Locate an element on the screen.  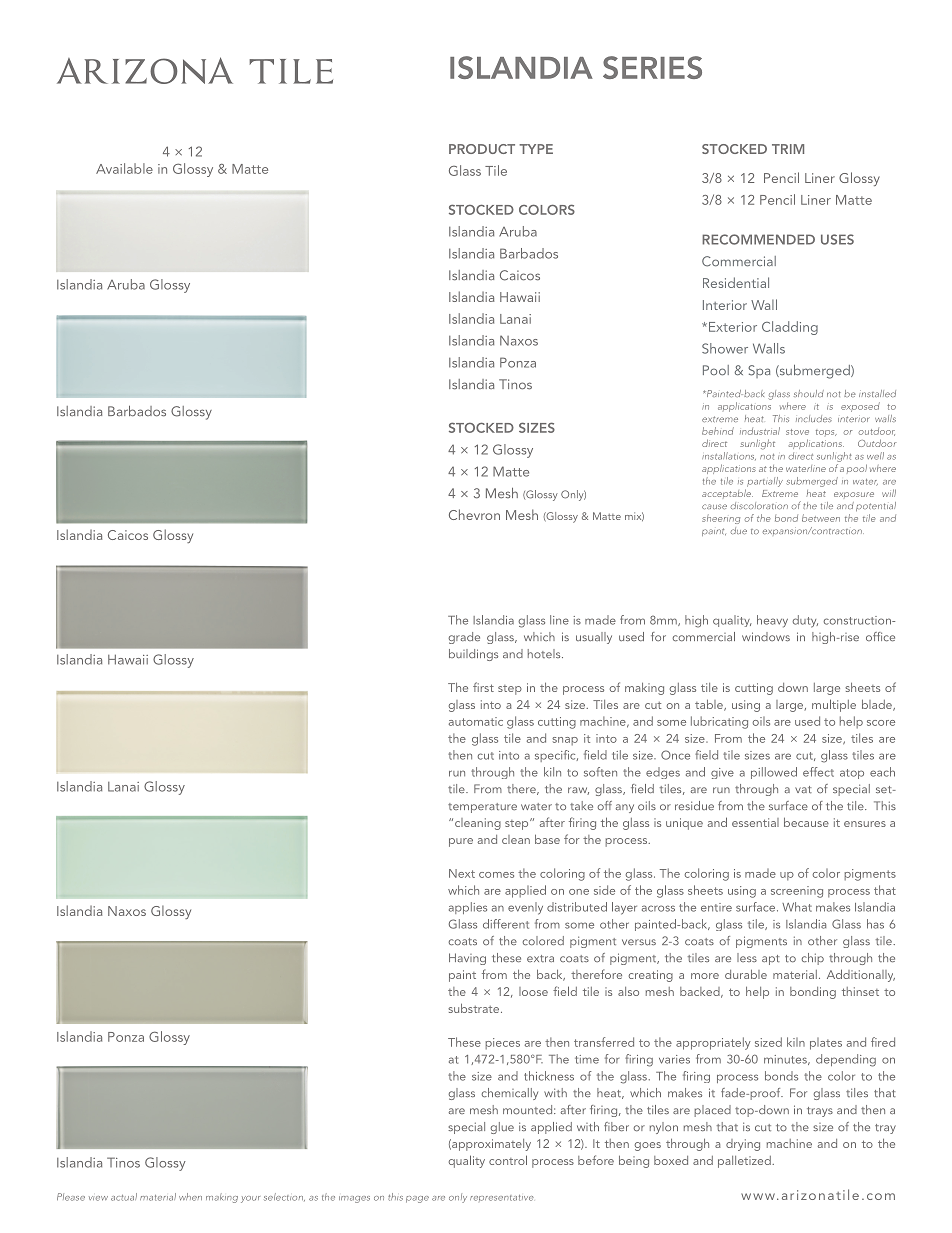
Available is located at coordinates (124, 168).
